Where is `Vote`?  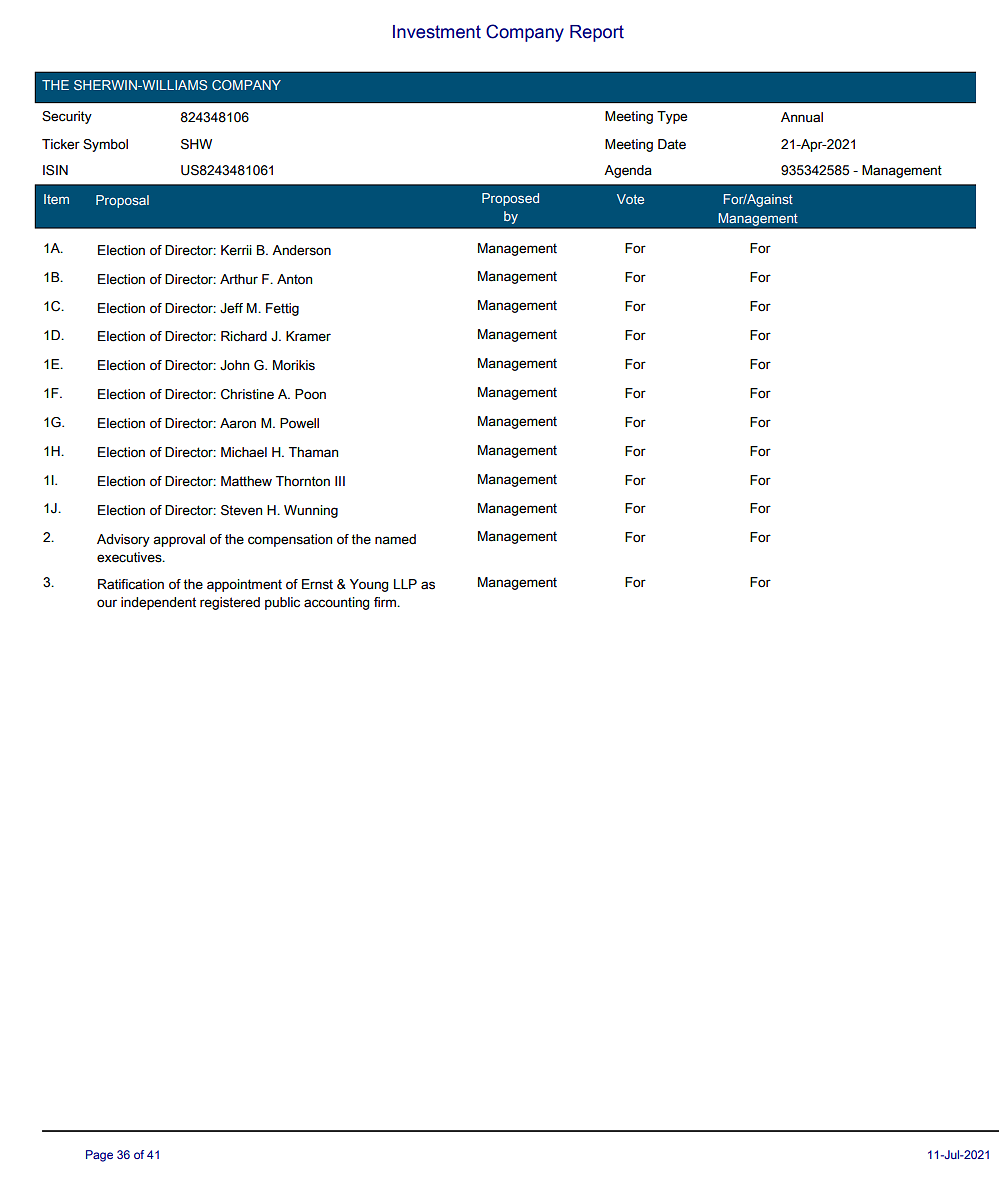
Vote is located at coordinates (630, 199).
